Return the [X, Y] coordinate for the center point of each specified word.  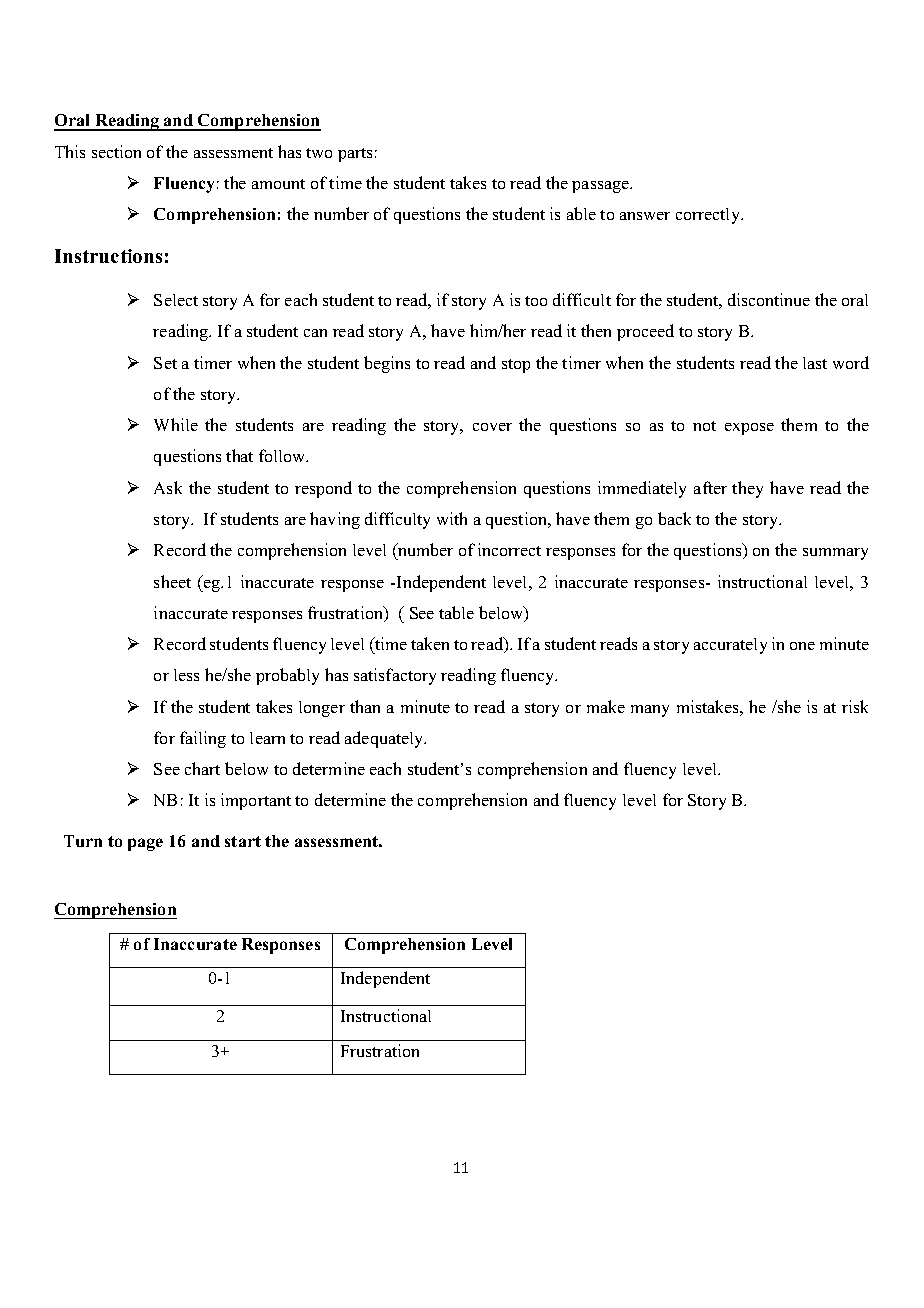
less [186, 675]
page [145, 844]
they [747, 489]
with [452, 518]
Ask [168, 487]
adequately [385, 739]
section [116, 151]
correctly [709, 216]
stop [516, 366]
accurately [730, 646]
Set [165, 363]
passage [601, 187]
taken [430, 643]
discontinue [769, 299]
